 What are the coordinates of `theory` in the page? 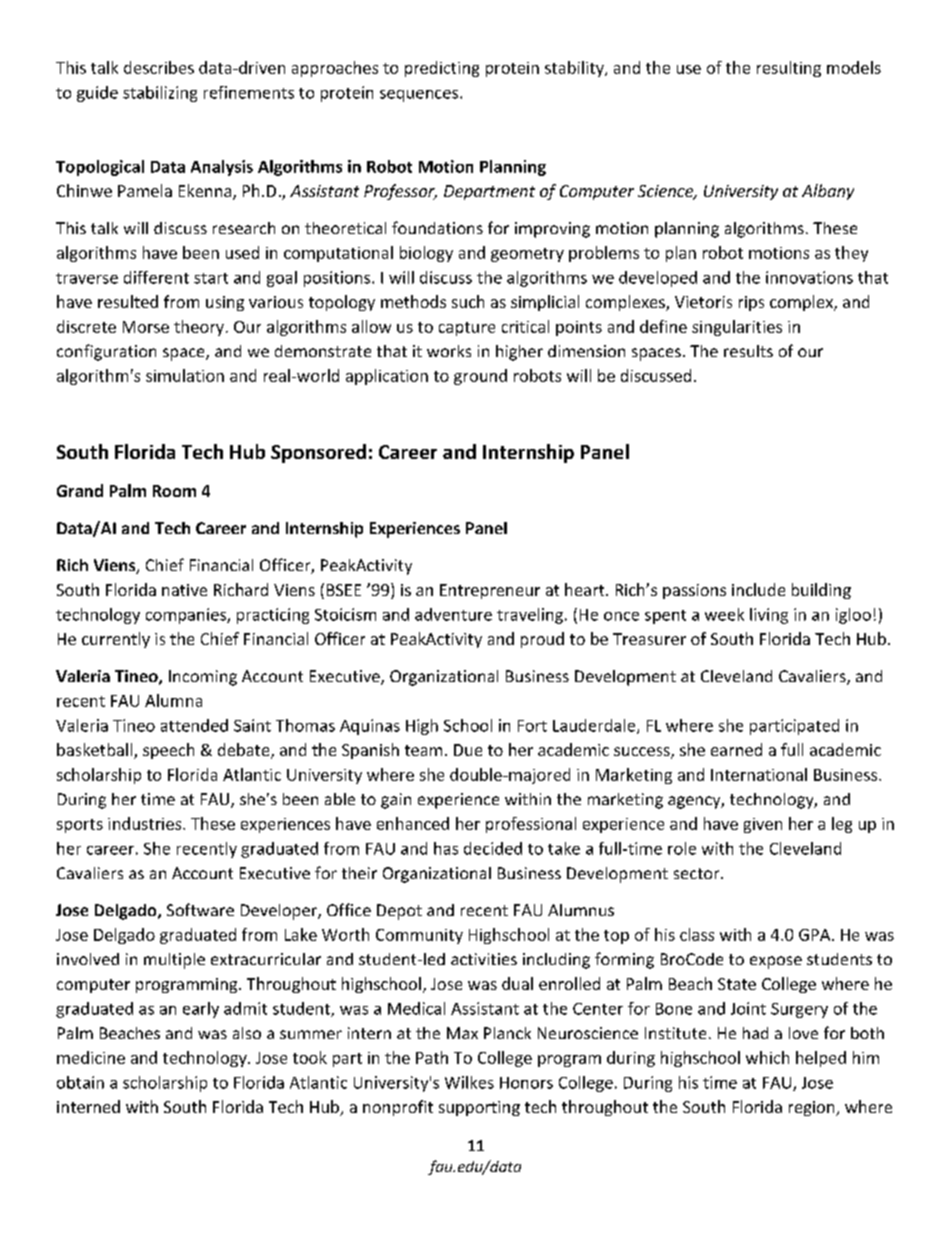 It's located at (199, 328).
